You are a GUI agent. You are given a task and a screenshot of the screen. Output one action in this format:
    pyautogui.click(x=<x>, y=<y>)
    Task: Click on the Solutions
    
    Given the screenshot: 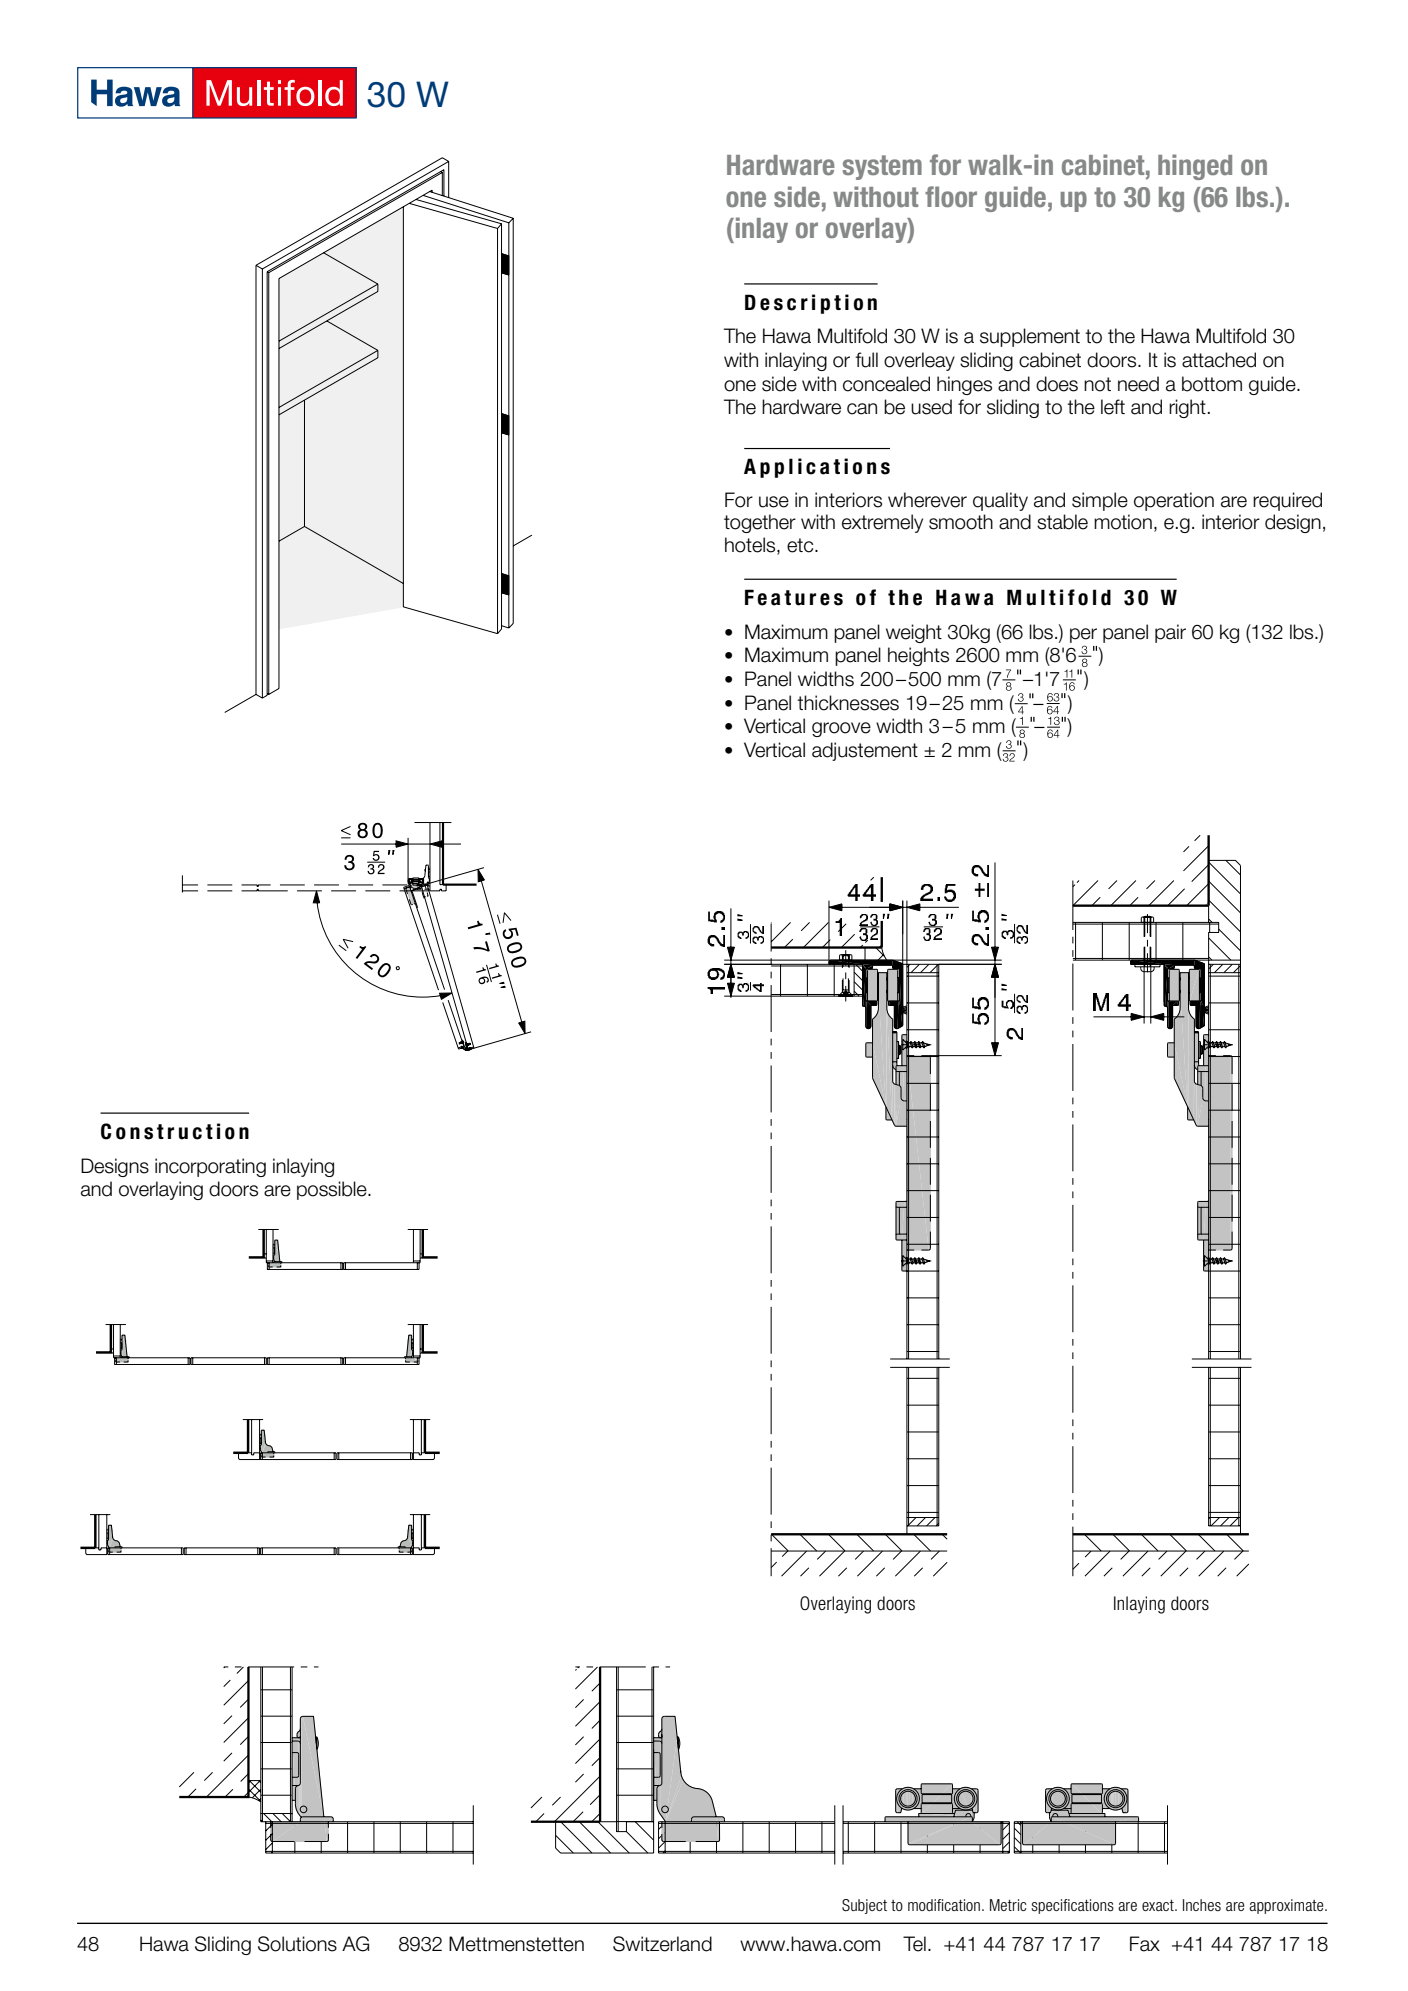 What is the action you would take?
    pyautogui.click(x=297, y=1944)
